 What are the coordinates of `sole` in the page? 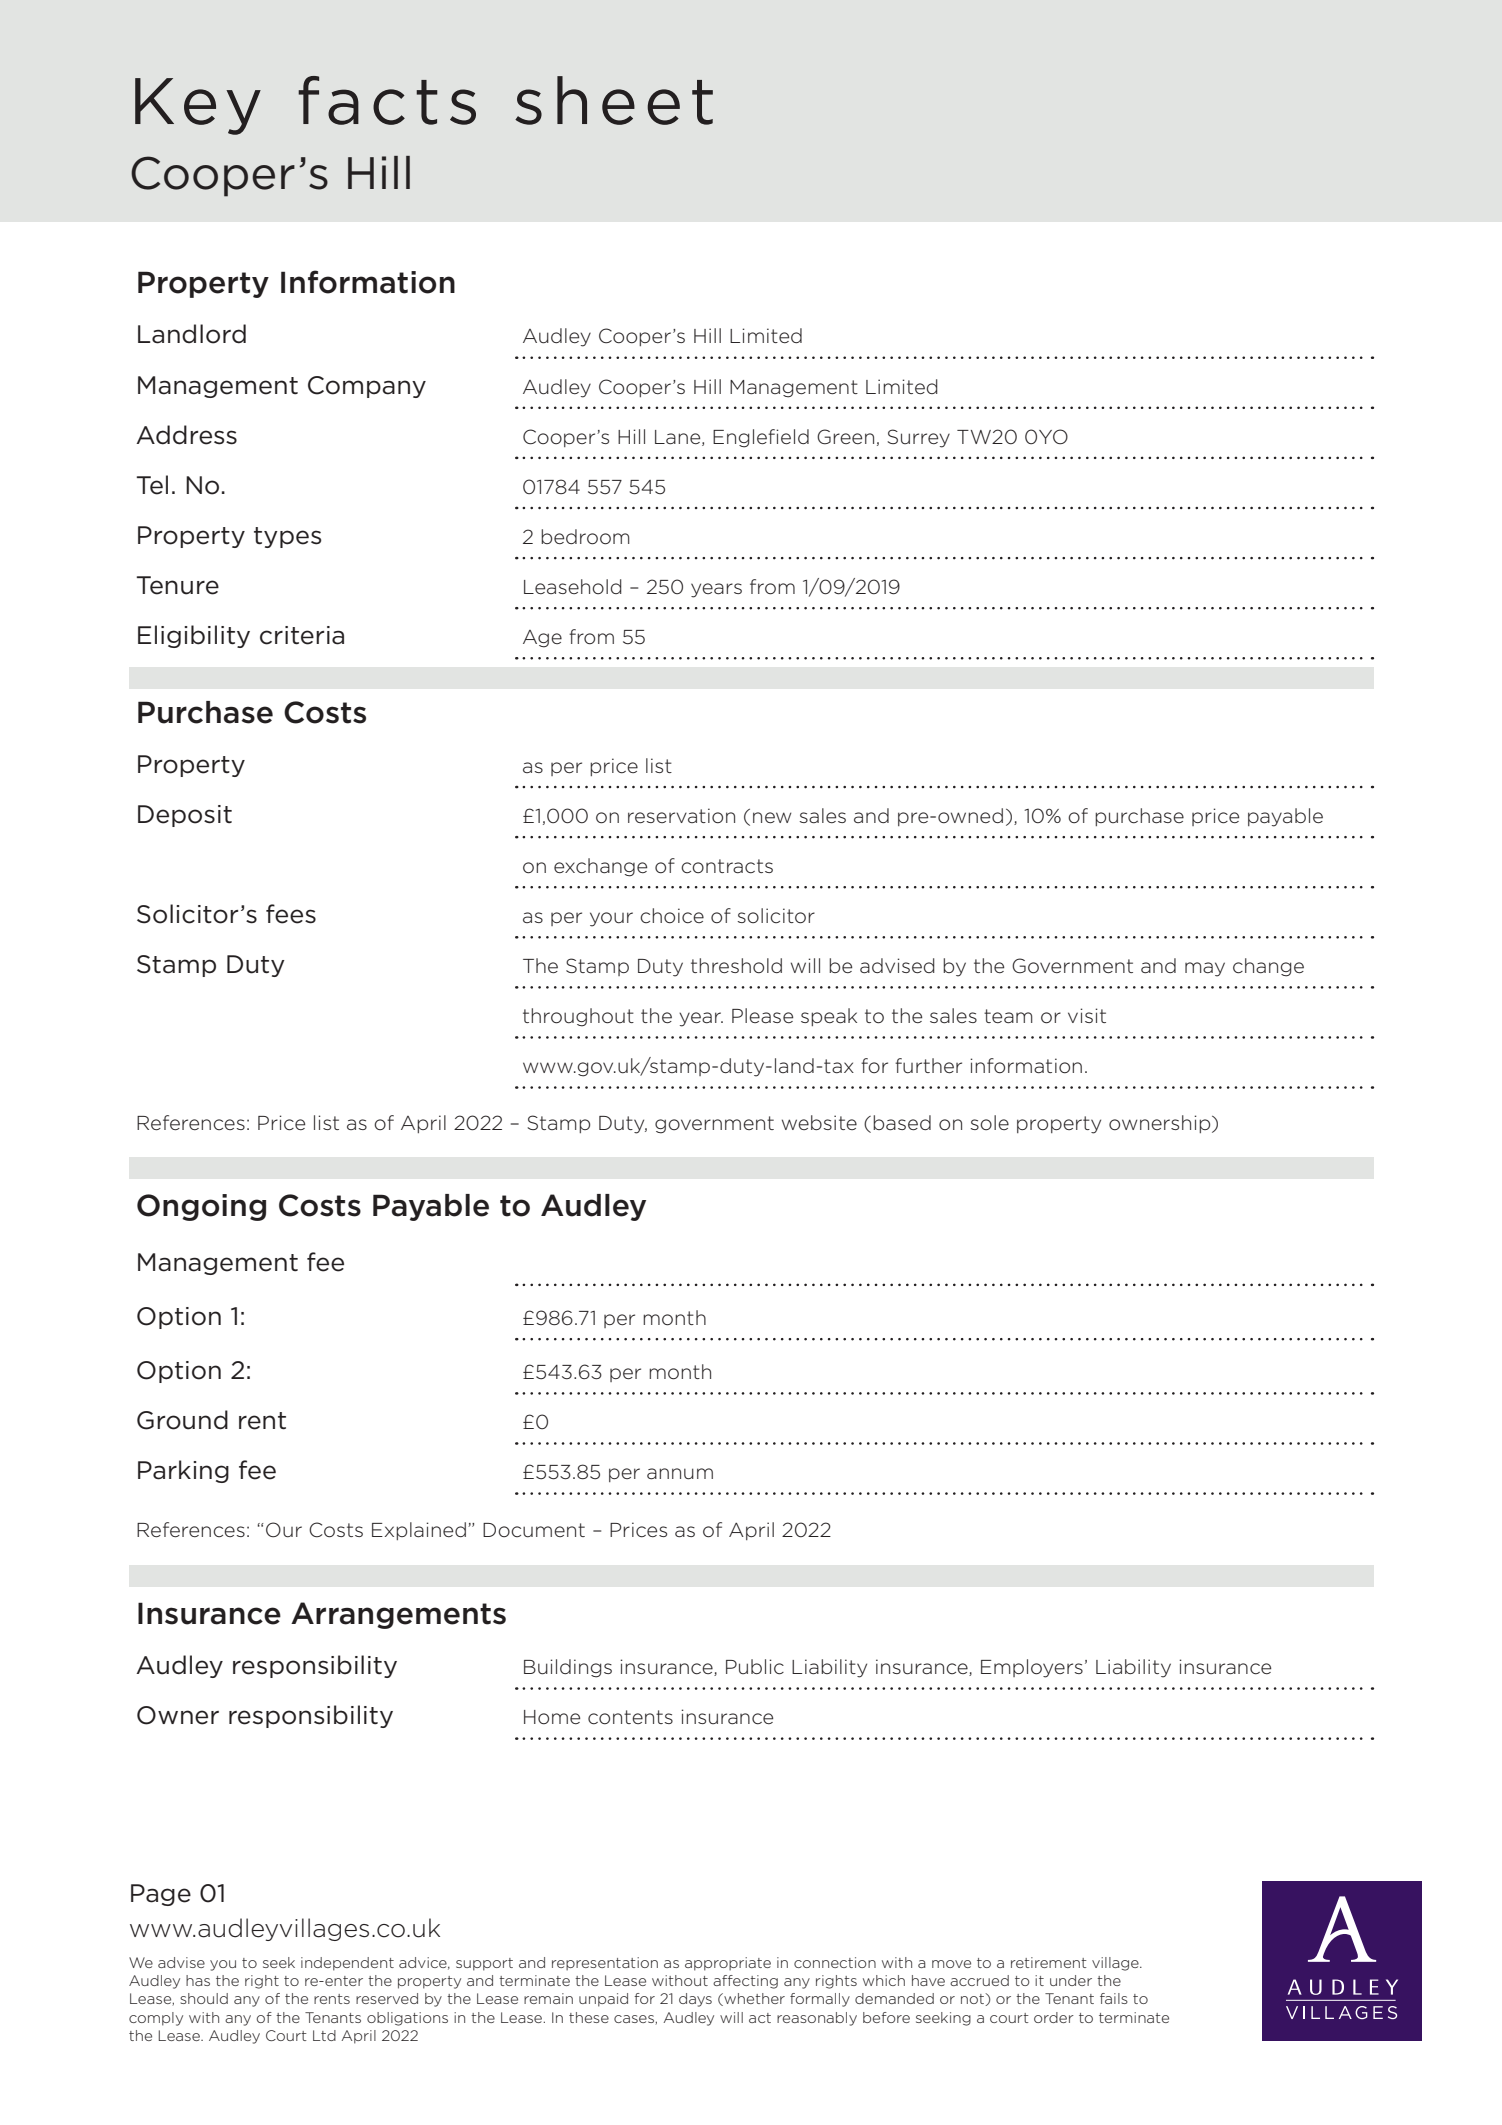 It's located at (989, 1122).
